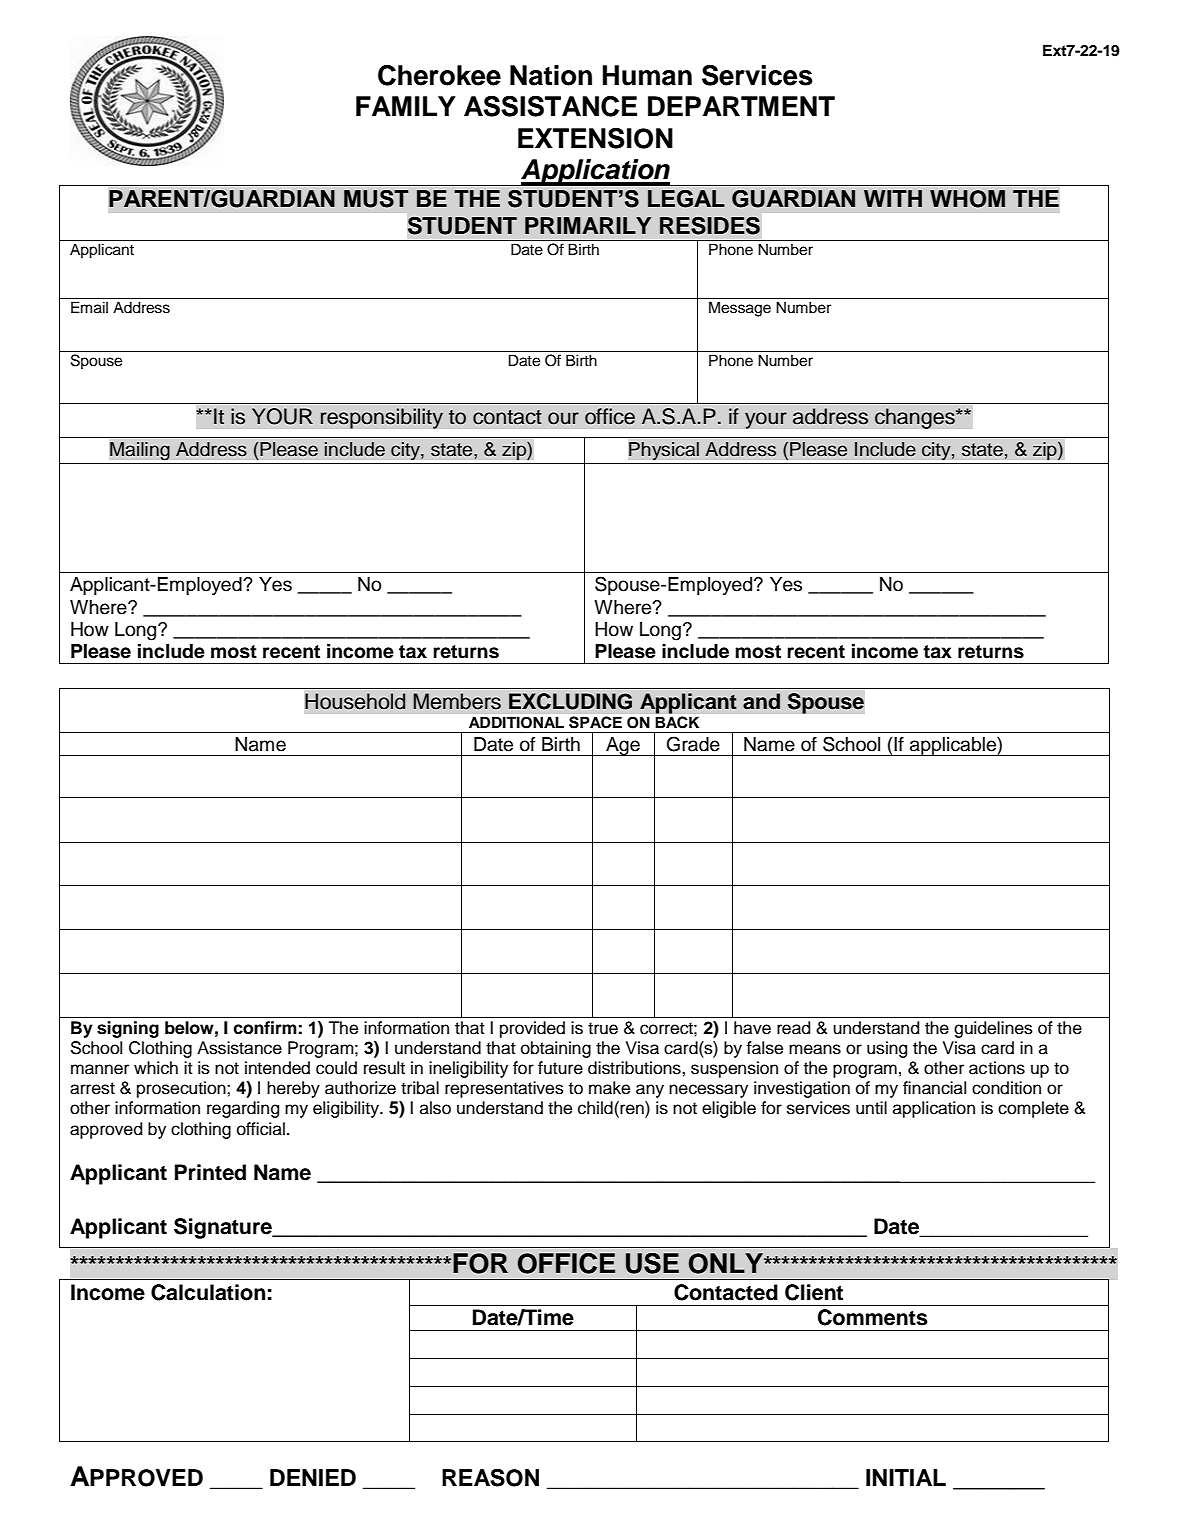 The width and height of the screenshot is (1190, 1540). What do you see at coordinates (490, 1478) in the screenshot?
I see `REASON` at bounding box center [490, 1478].
